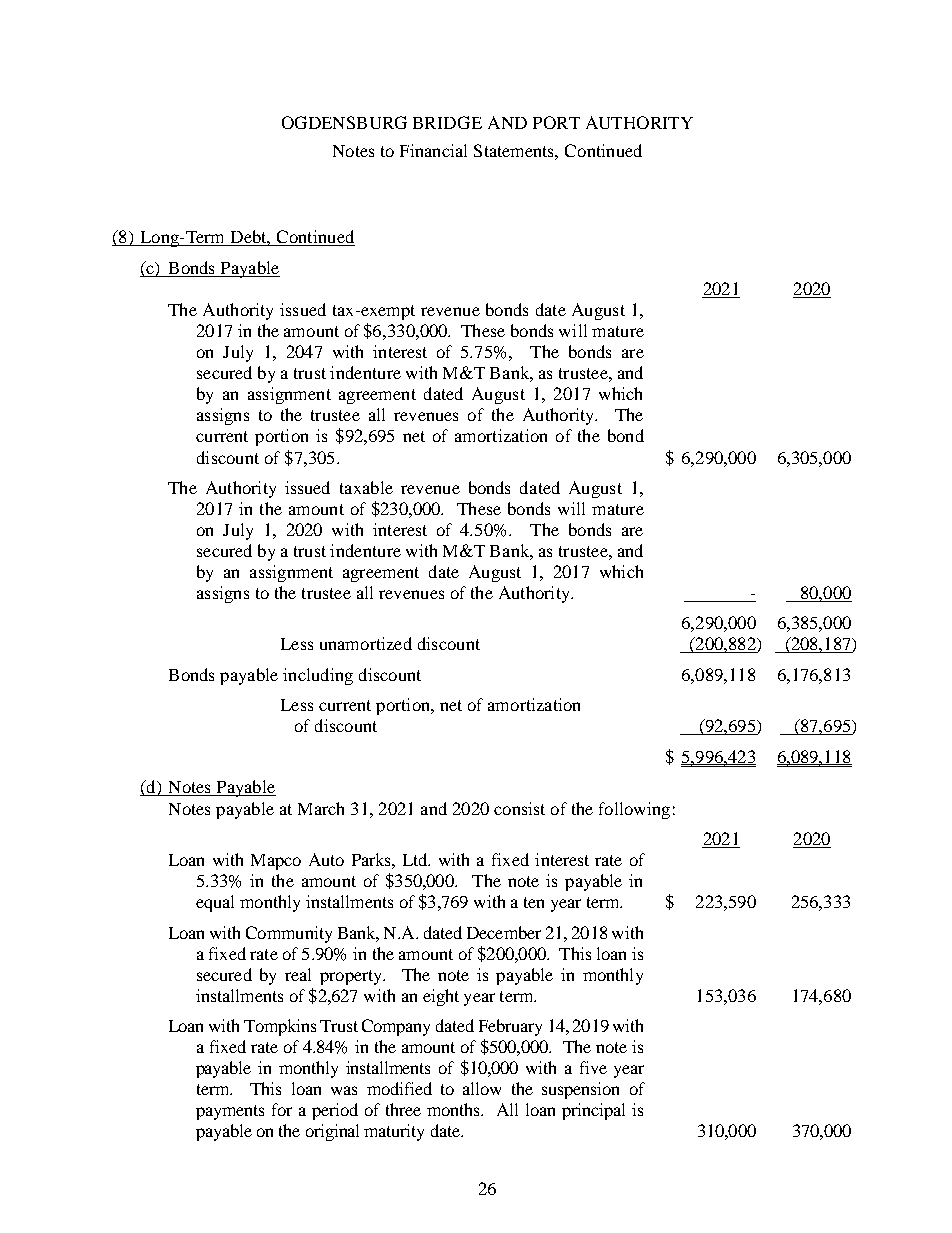  I want to click on consist, so click(519, 808).
